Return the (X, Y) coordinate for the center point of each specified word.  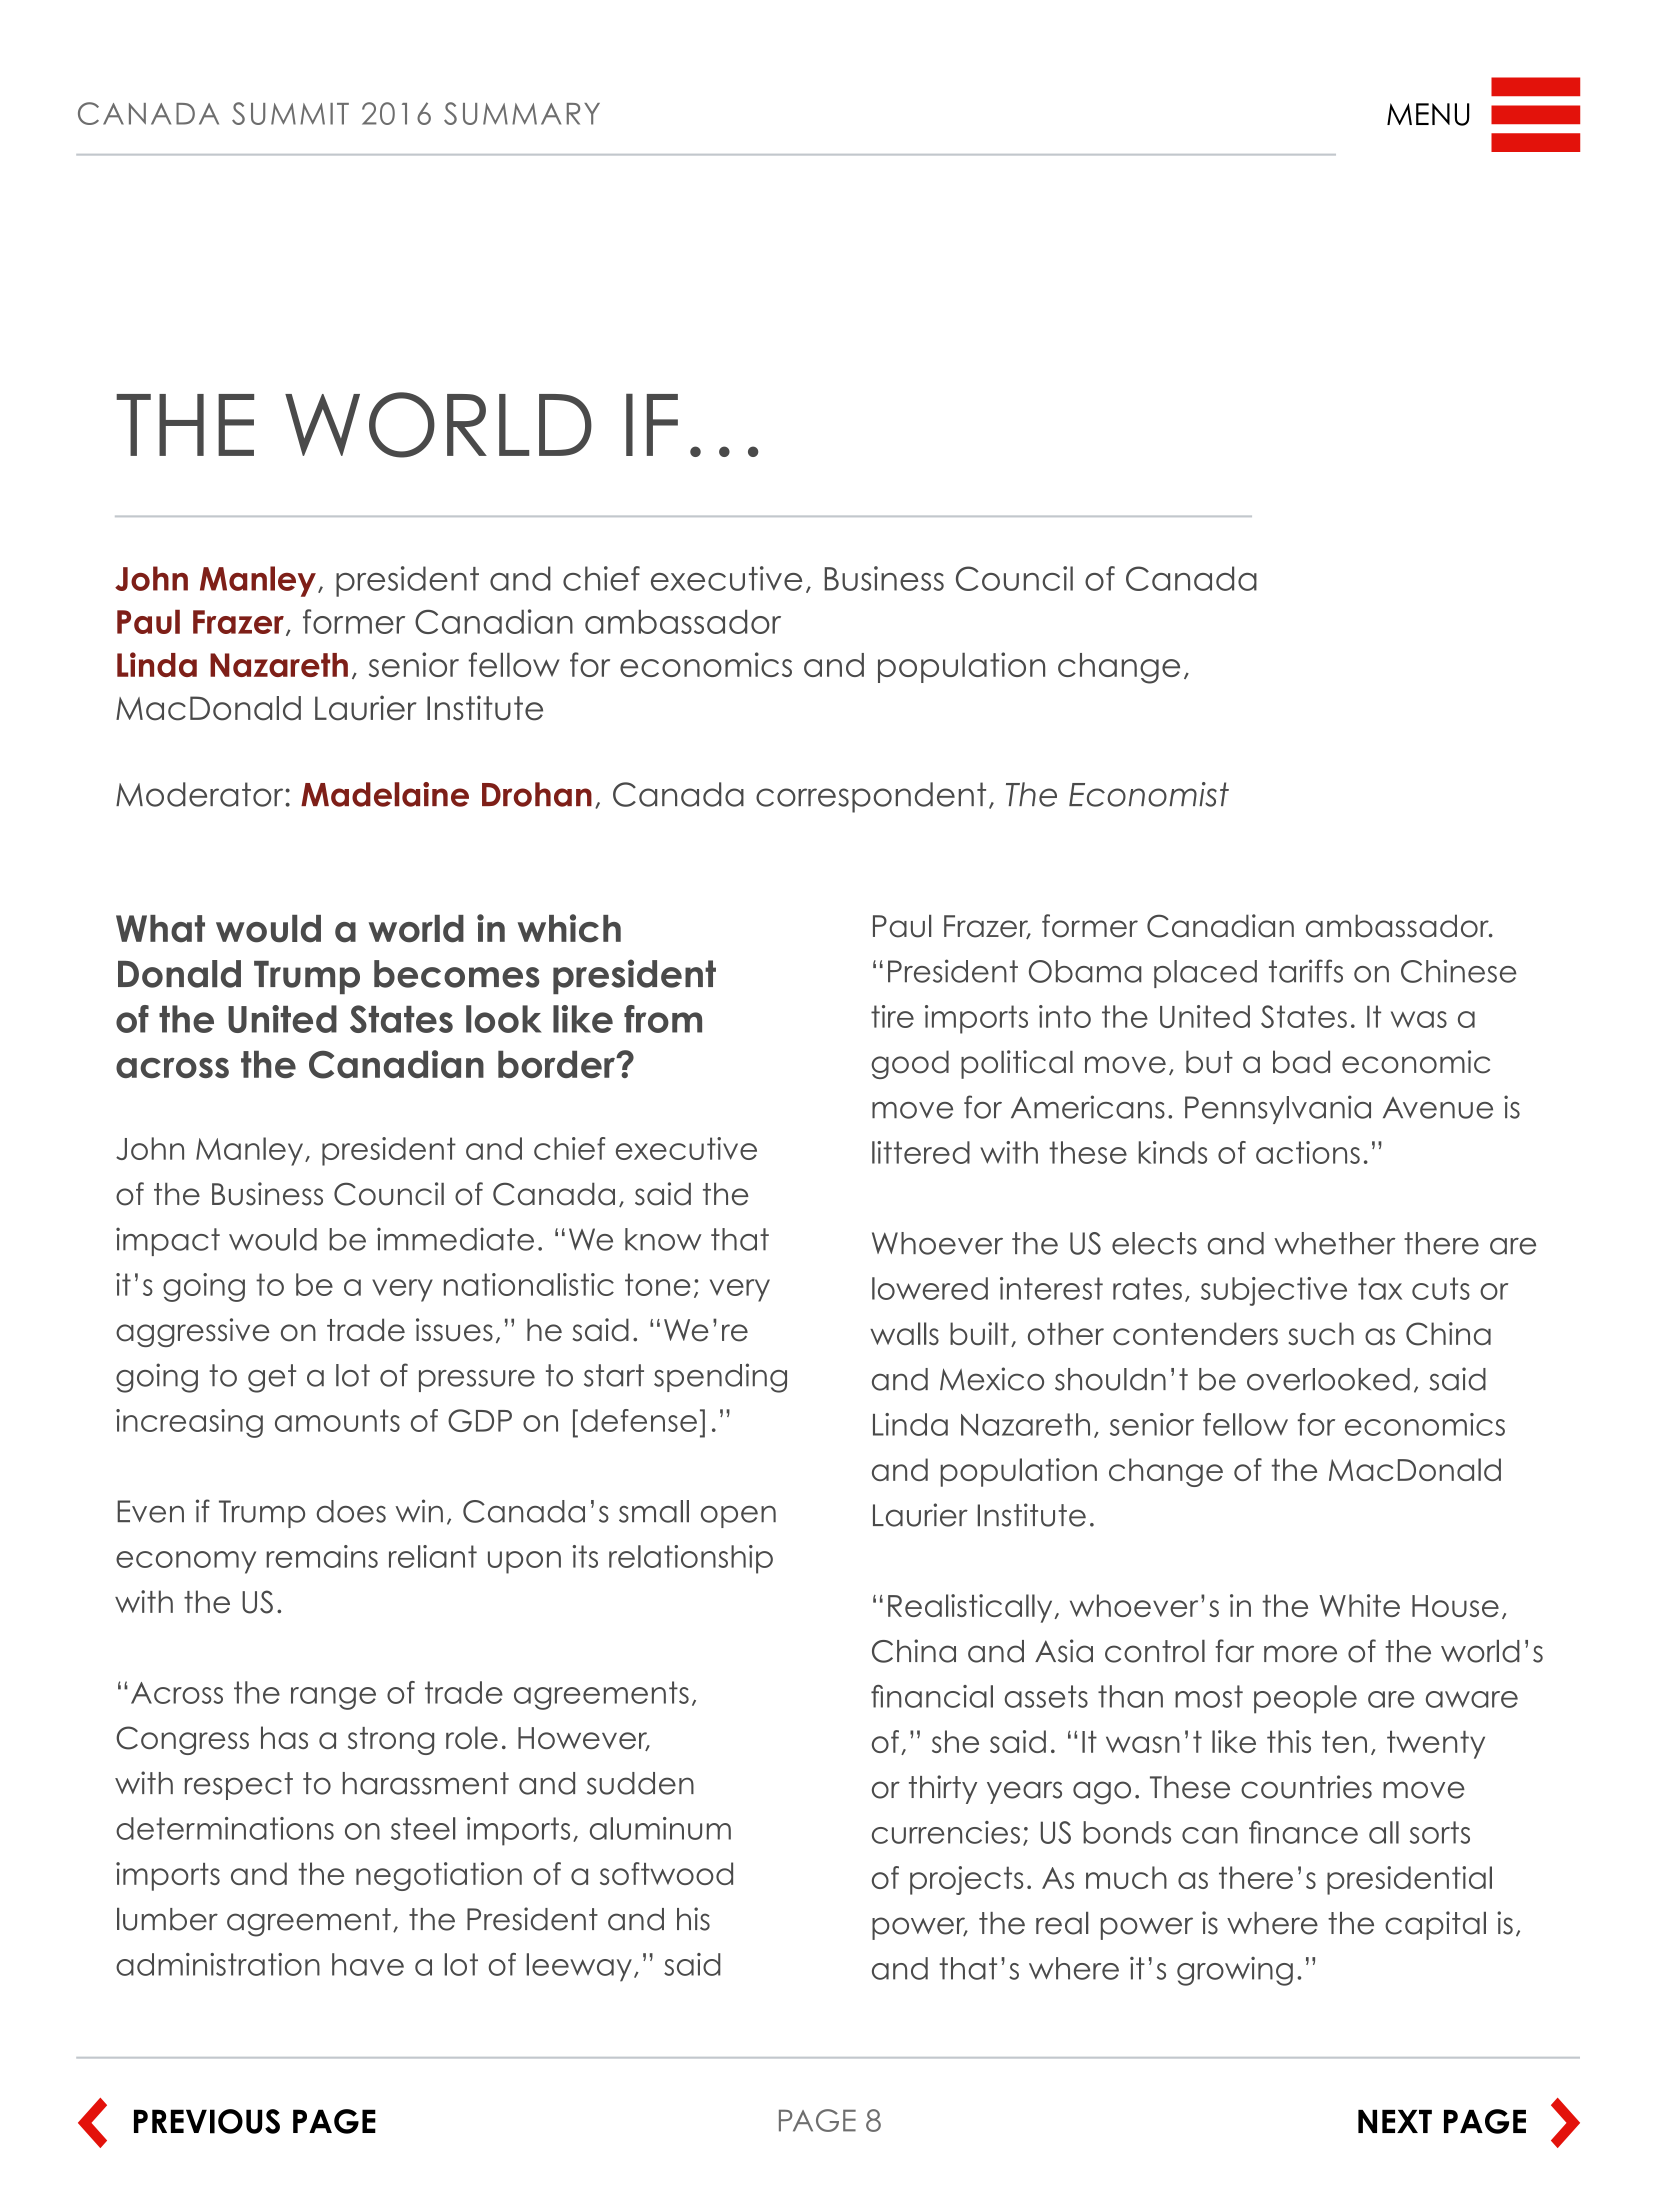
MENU (1428, 114)
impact (168, 1241)
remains (322, 1556)
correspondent (871, 797)
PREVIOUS (207, 2121)
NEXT (1395, 2121)
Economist (1149, 794)
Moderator (201, 794)
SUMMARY (522, 113)
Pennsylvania (1278, 1109)
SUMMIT (290, 113)
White (1359, 1605)
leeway (579, 1967)
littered (921, 1152)
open (738, 1517)
